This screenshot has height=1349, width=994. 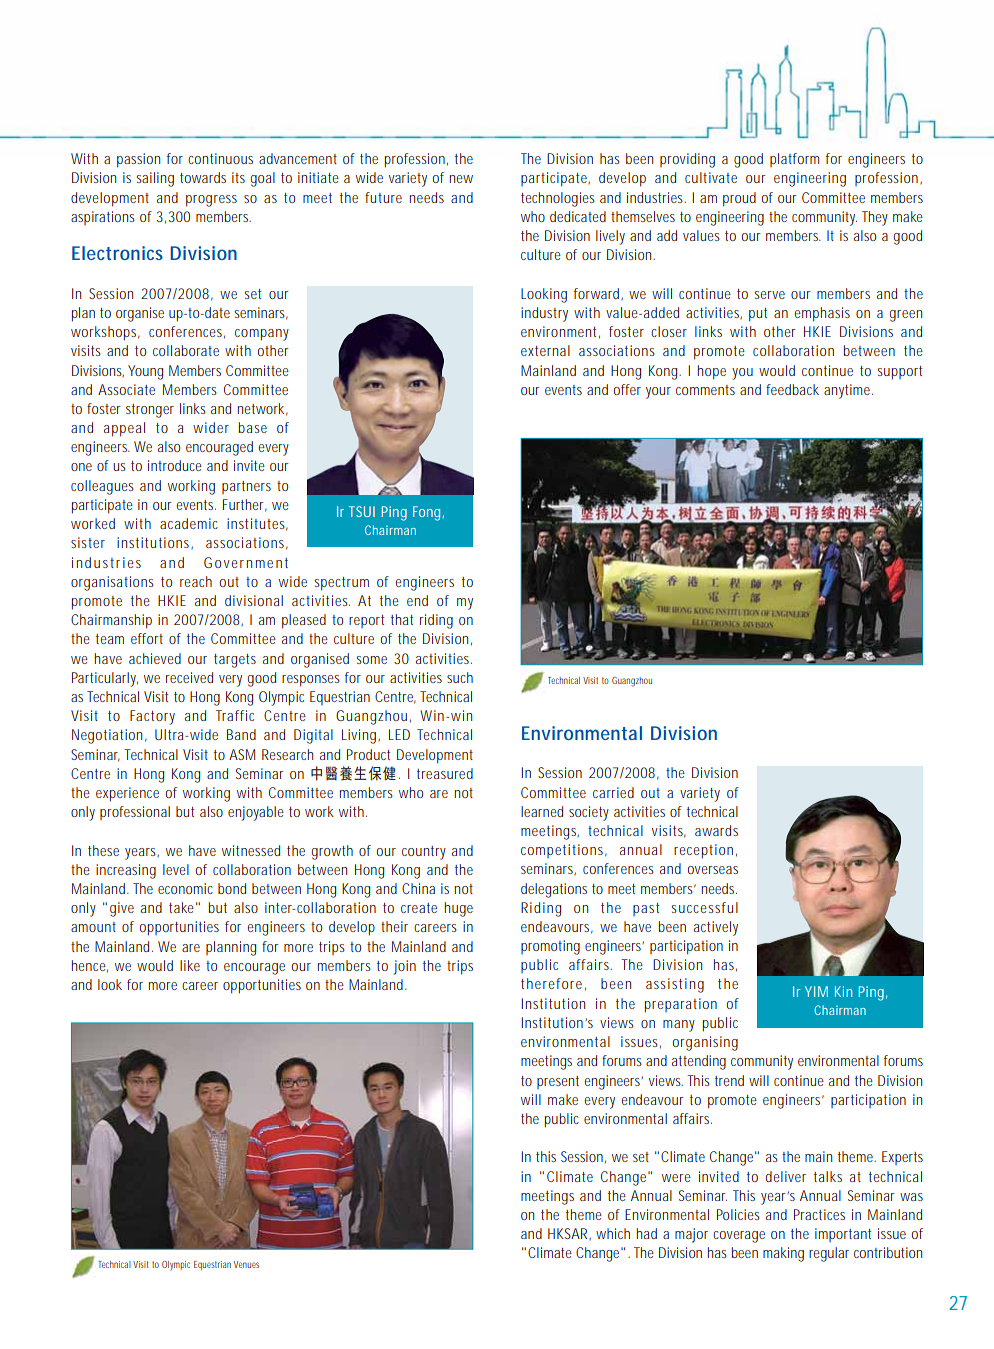 I want to click on platform, so click(x=794, y=160).
